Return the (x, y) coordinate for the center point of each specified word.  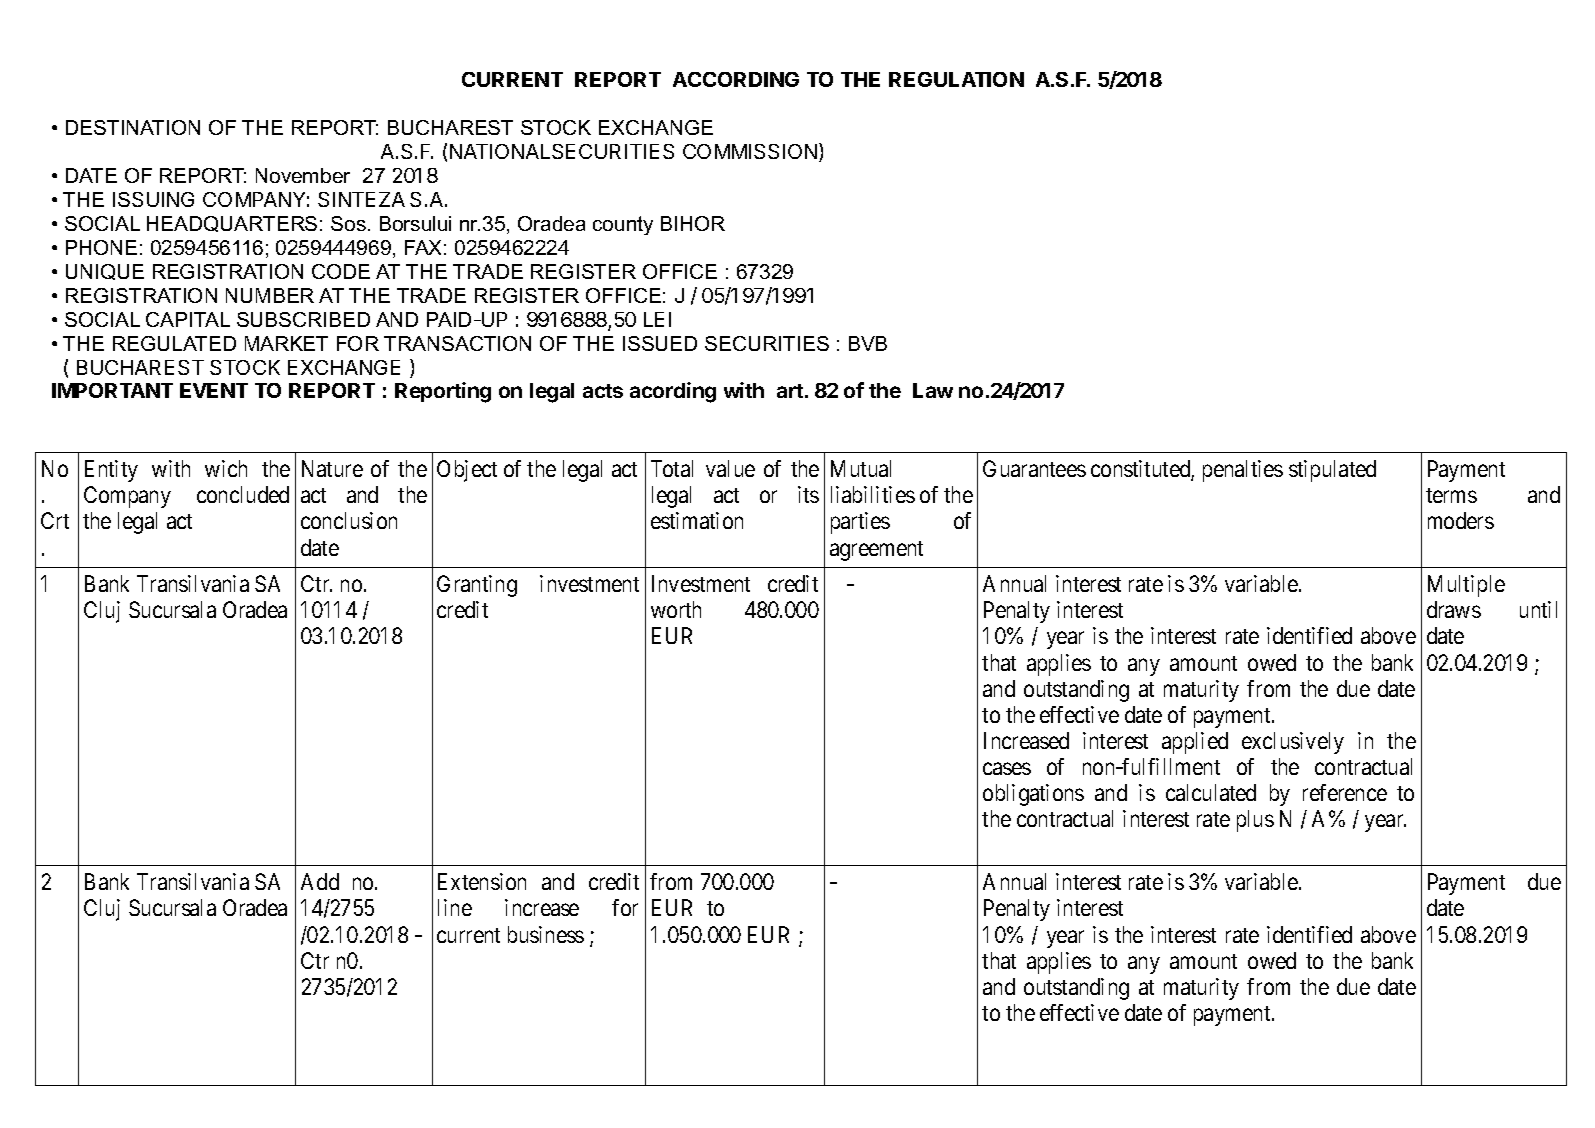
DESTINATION (133, 127)
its (808, 494)
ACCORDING (736, 79)
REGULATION (956, 79)
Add (320, 881)
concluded (243, 494)
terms (1451, 495)
